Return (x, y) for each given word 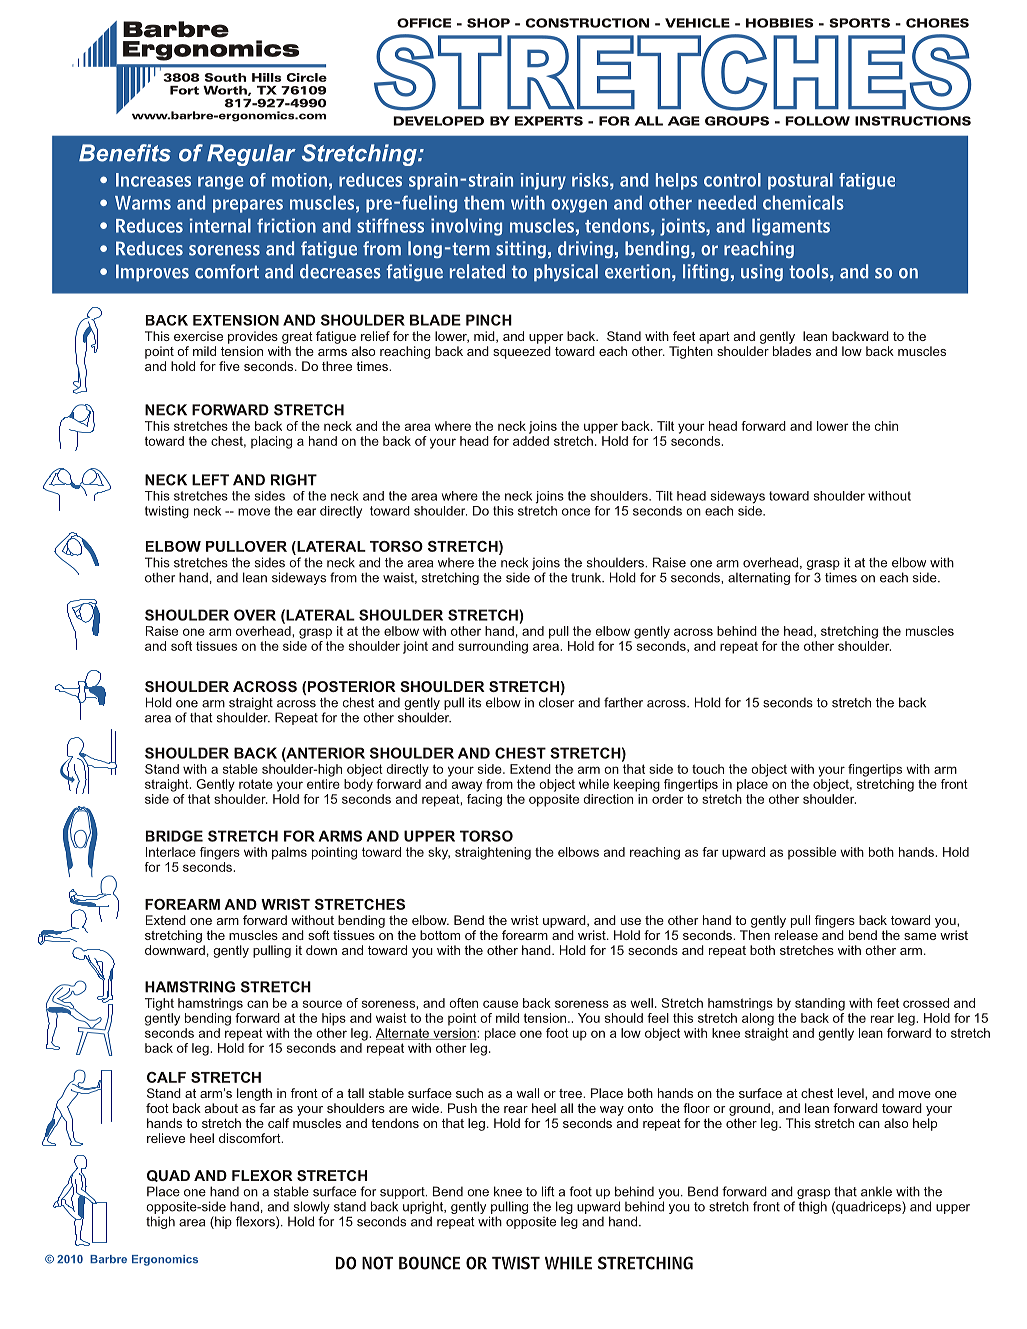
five (229, 366)
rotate (256, 784)
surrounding (493, 647)
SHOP (488, 23)
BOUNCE (429, 1263)
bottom (440, 935)
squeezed (522, 352)
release (796, 935)
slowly (312, 1209)
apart (714, 338)
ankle (876, 1191)
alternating (759, 578)
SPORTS (859, 23)
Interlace (171, 852)
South (225, 77)
